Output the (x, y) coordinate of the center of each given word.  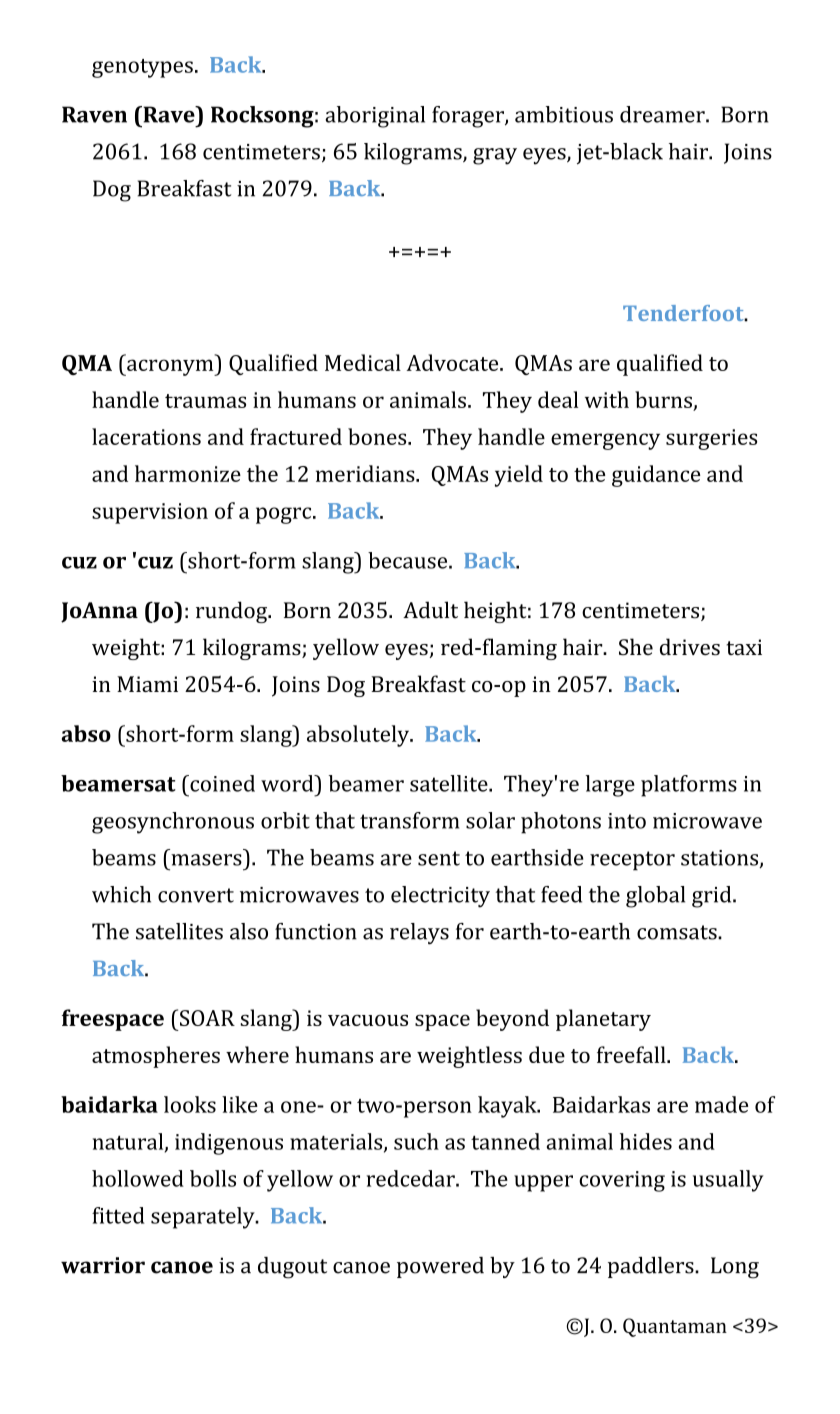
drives (690, 647)
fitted (118, 1215)
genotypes (142, 68)
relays (419, 934)
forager (469, 117)
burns (663, 399)
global (655, 897)
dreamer (663, 114)
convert (196, 895)
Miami (147, 684)
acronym (170, 367)
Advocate (453, 362)
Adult (430, 610)
